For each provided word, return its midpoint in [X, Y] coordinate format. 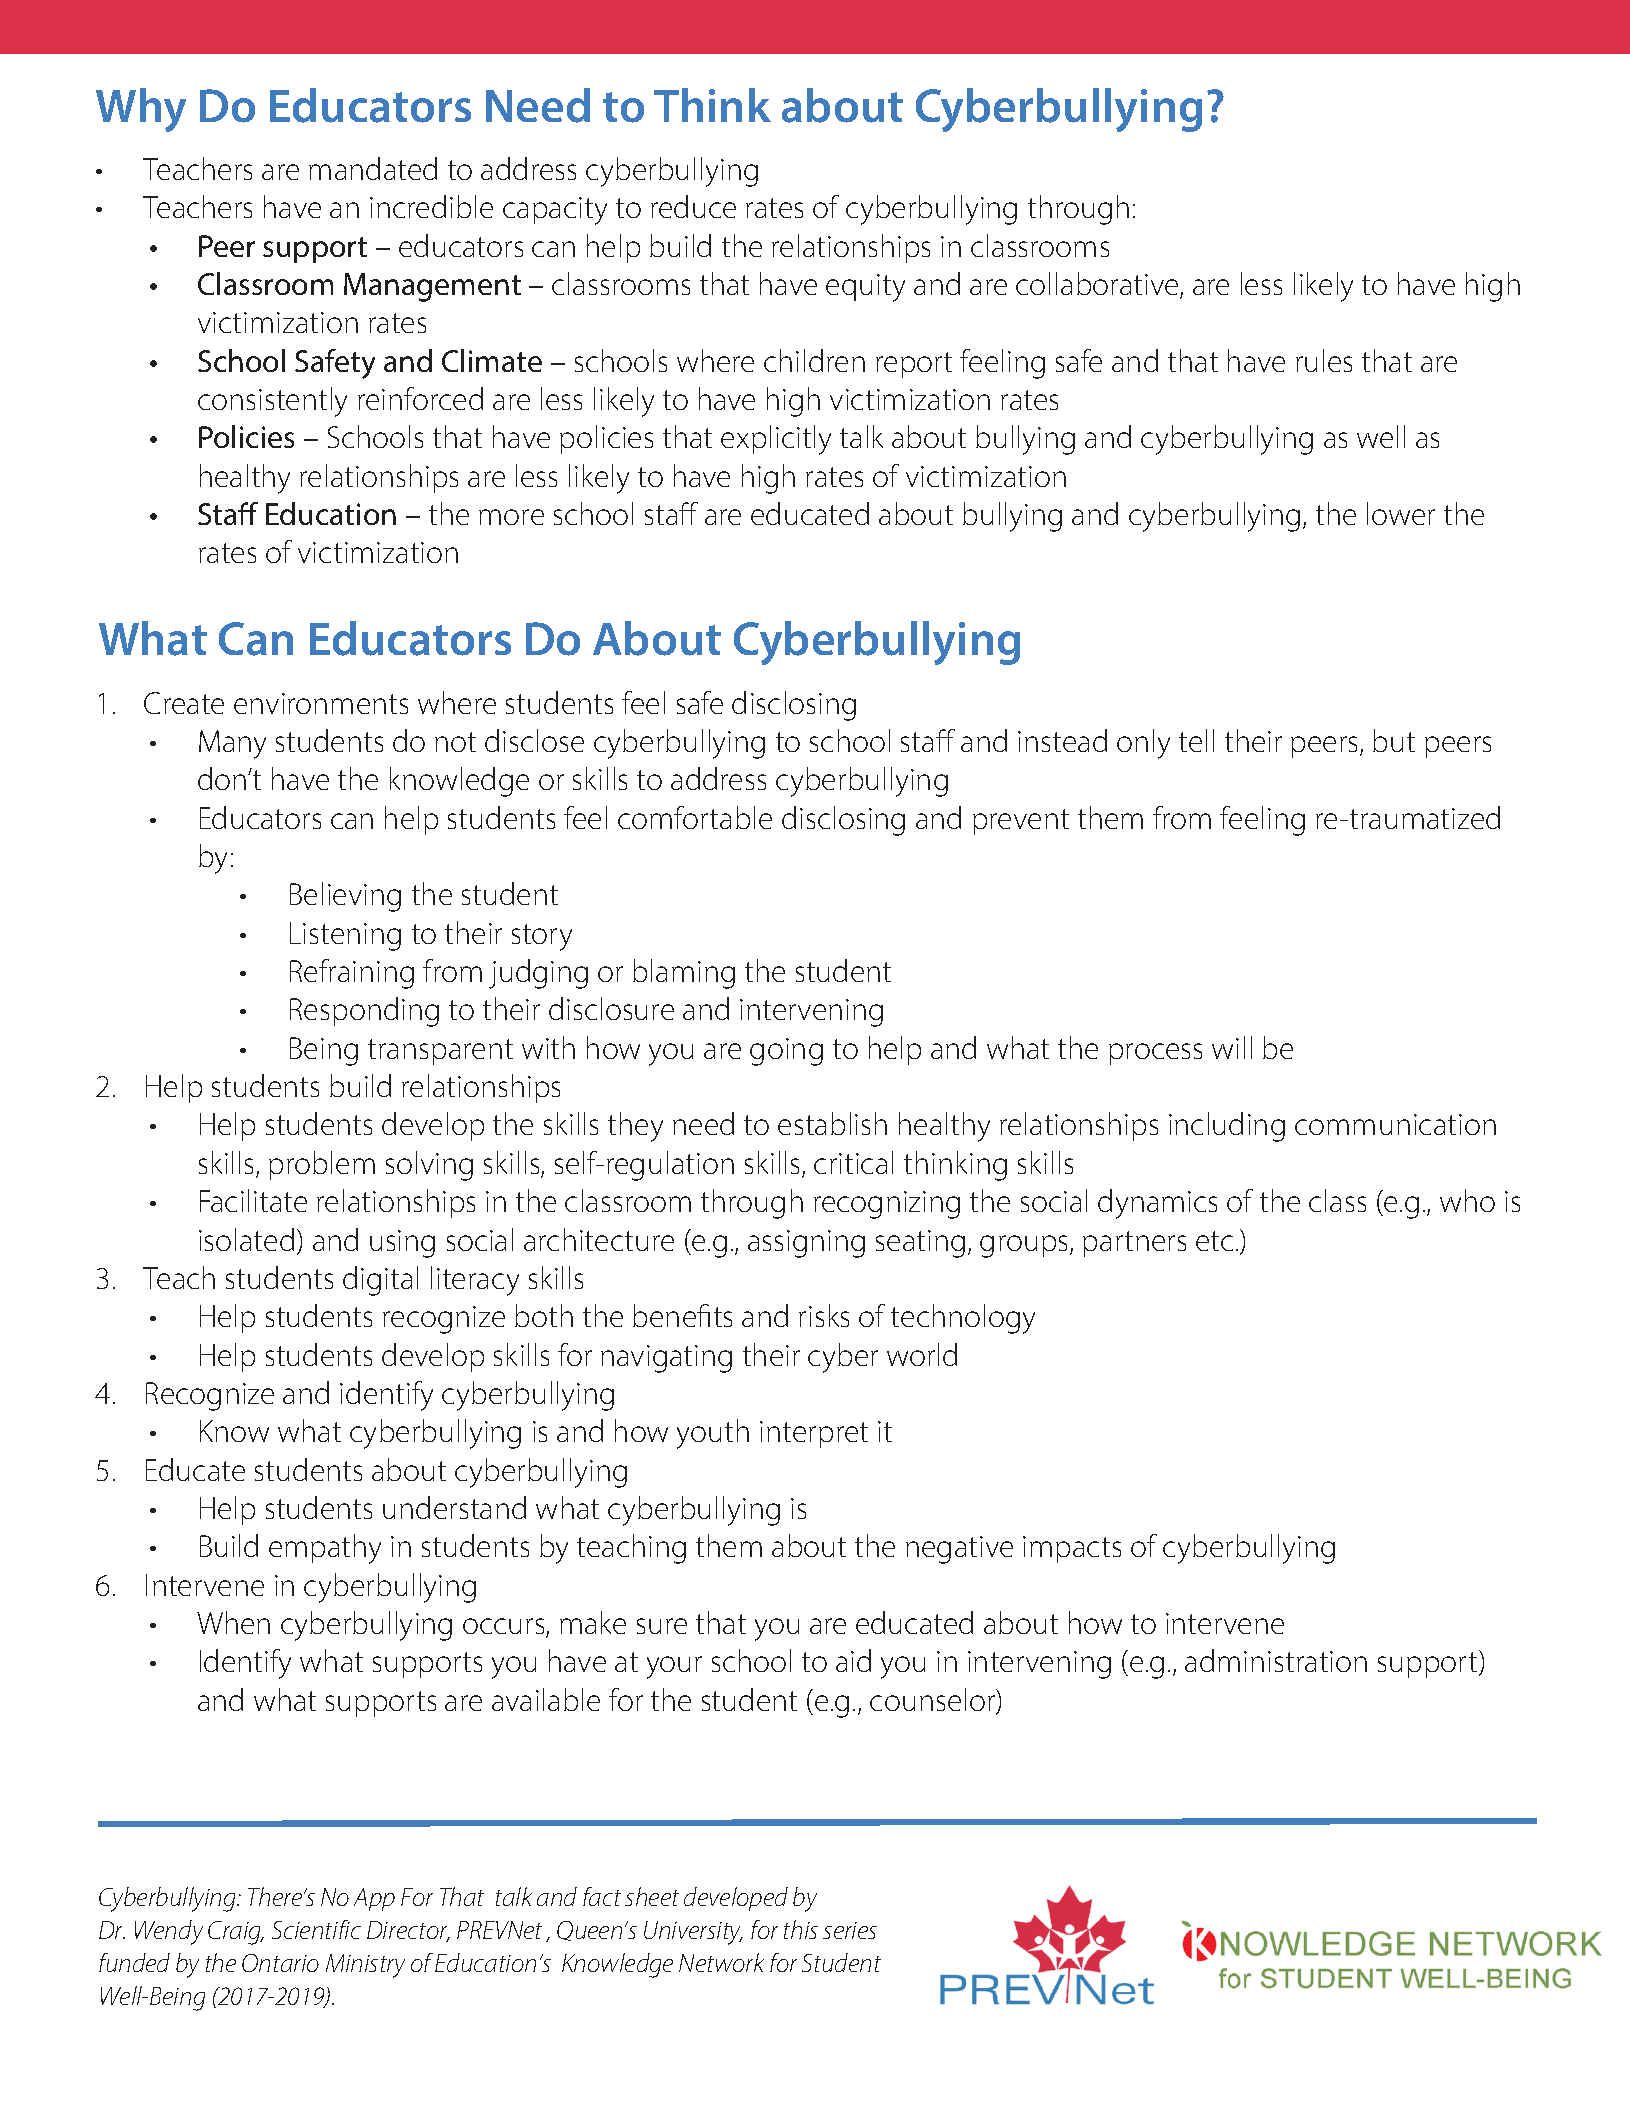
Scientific [316, 1929]
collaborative [1098, 285]
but [1394, 740]
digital [380, 1281]
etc [1214, 1241]
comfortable [695, 817]
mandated [373, 168]
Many [232, 744]
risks [824, 1315]
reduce [693, 206]
